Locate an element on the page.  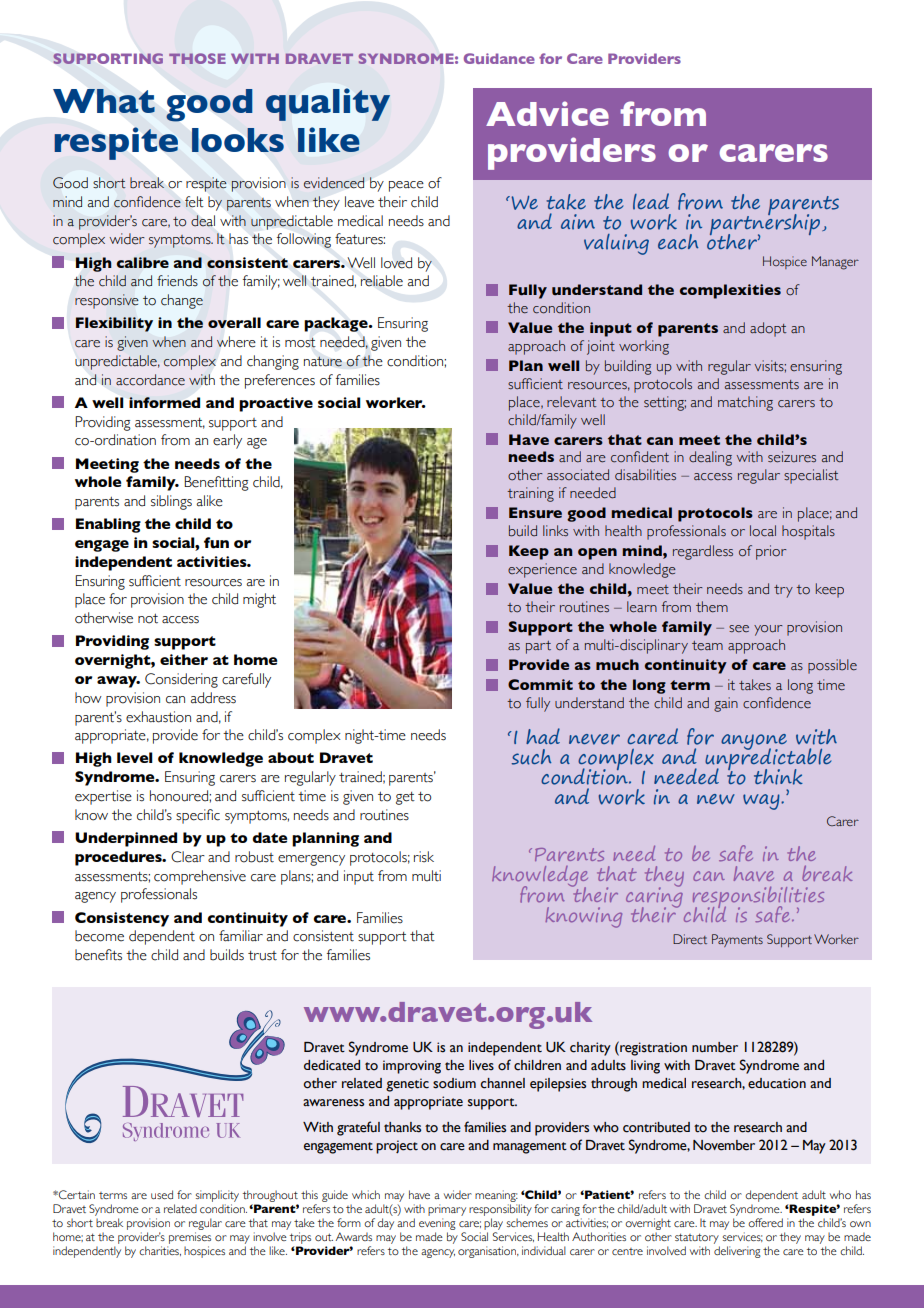
THOSE is located at coordinates (197, 58).
